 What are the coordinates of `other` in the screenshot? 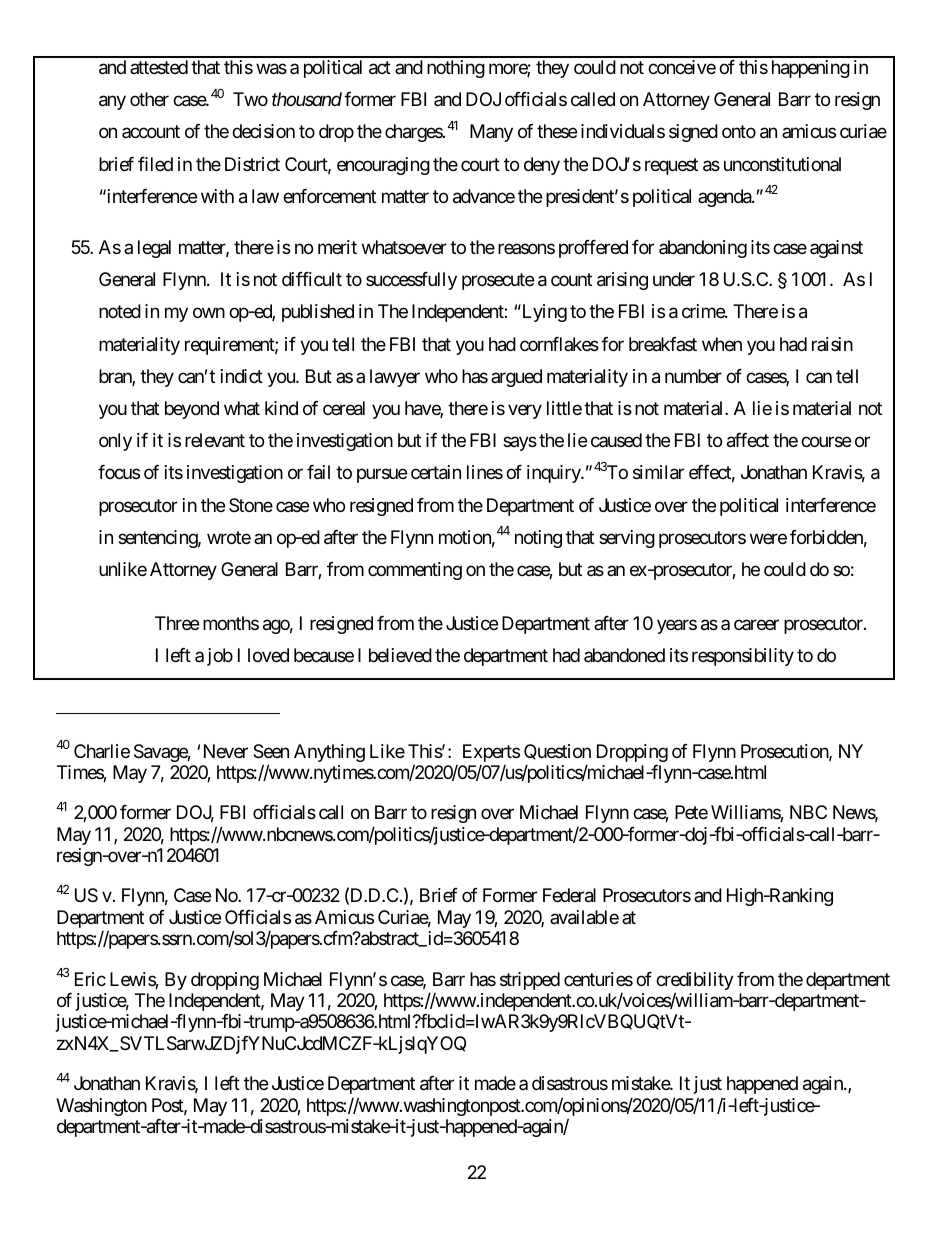 It's located at (149, 99).
